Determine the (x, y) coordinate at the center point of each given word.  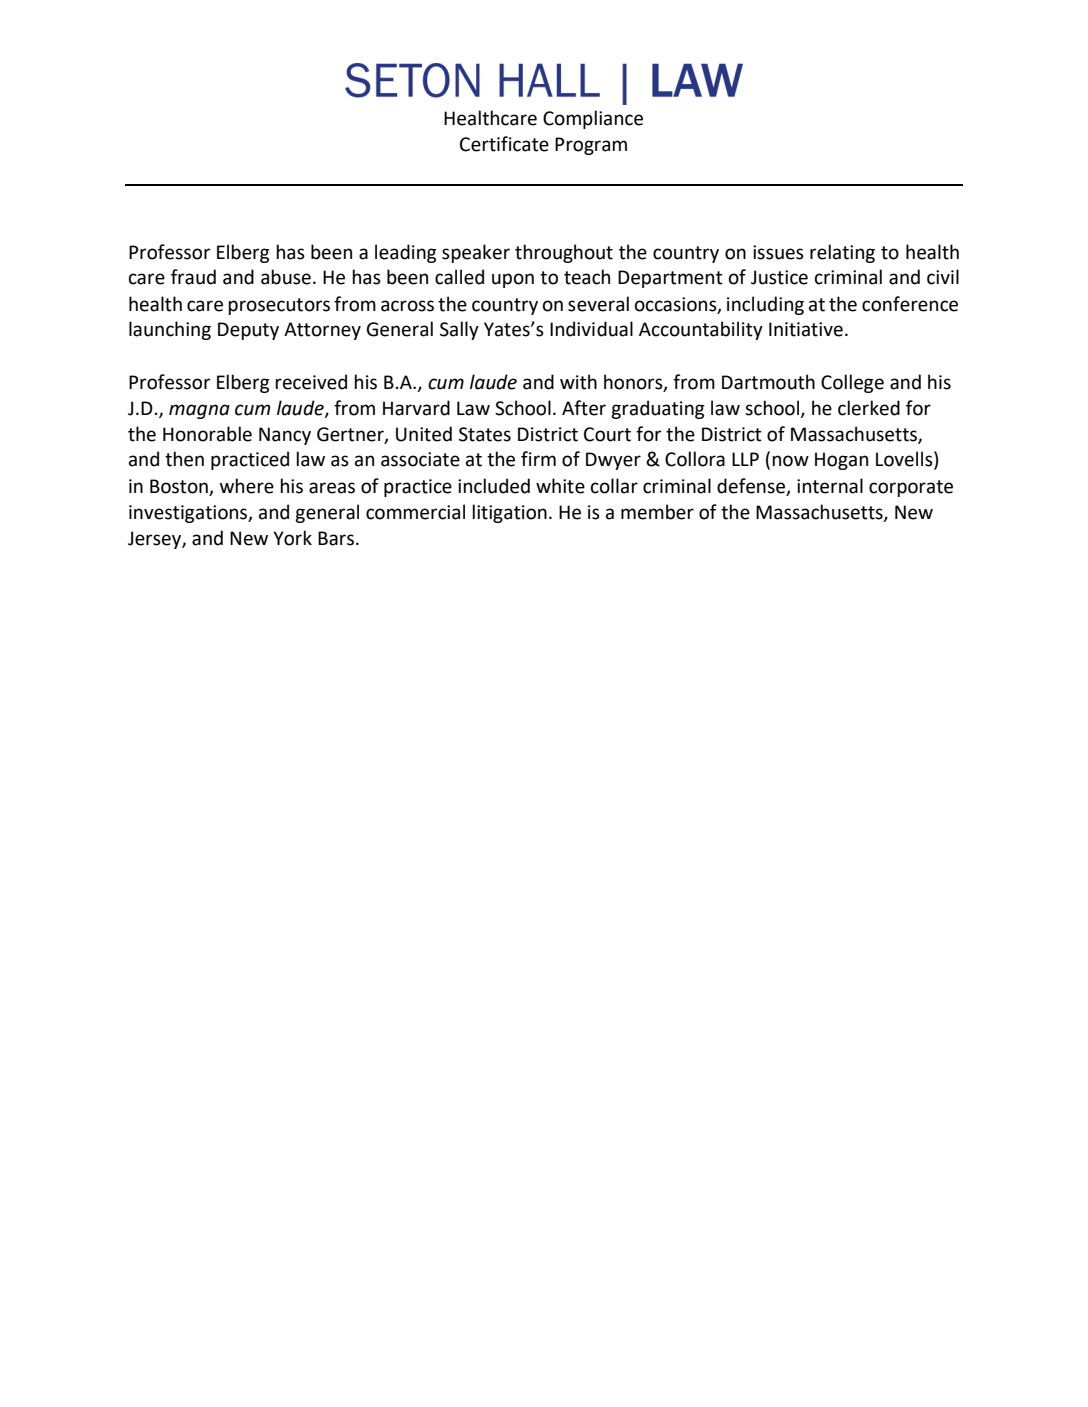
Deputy (248, 331)
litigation (509, 513)
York (292, 538)
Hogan (841, 461)
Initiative (806, 329)
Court (607, 434)
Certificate (504, 144)
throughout (564, 253)
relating (842, 253)
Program (591, 146)
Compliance (593, 119)
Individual (591, 329)
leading (405, 253)
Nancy (285, 436)
